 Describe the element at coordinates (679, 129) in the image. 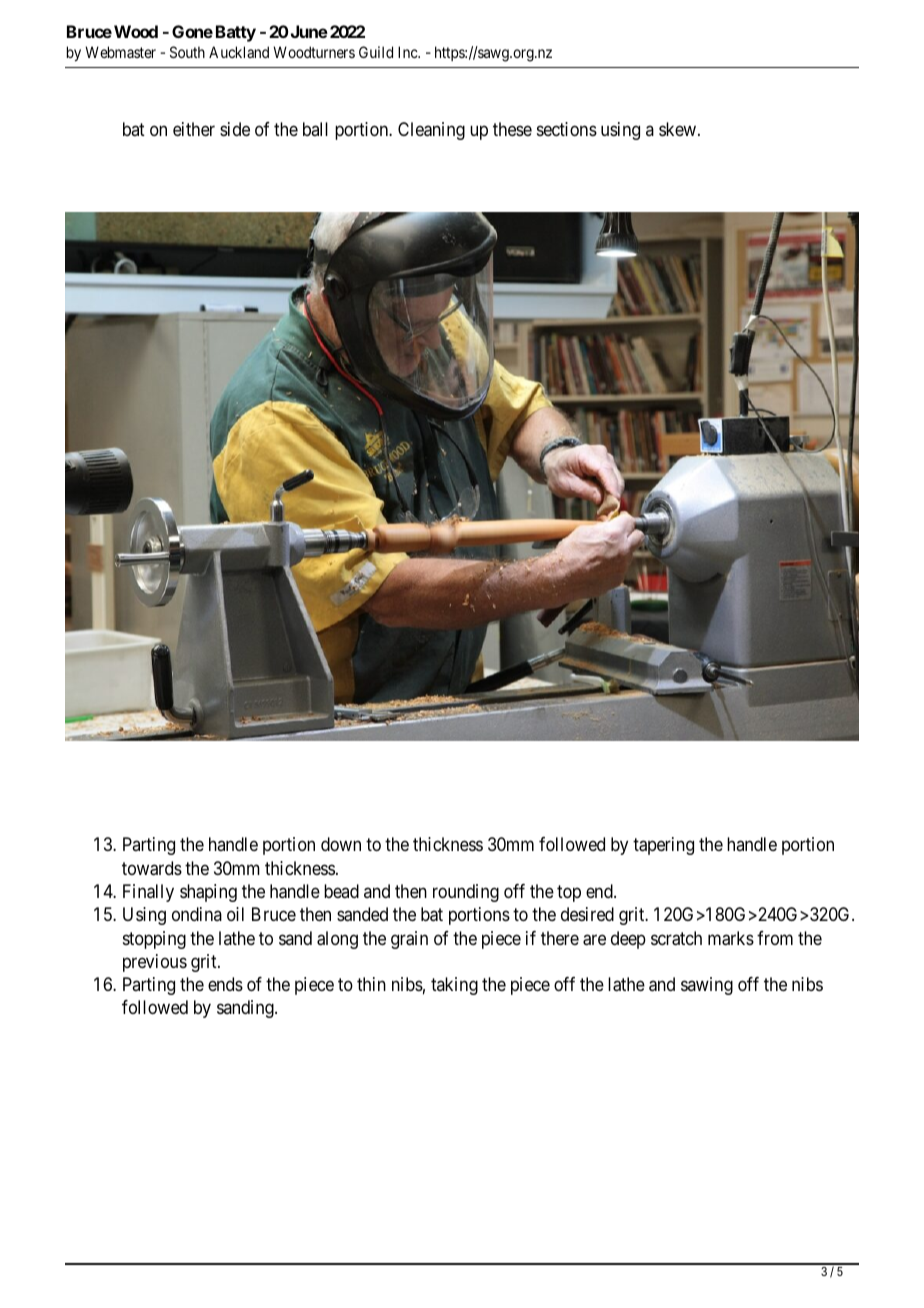

I see `skew` at that location.
